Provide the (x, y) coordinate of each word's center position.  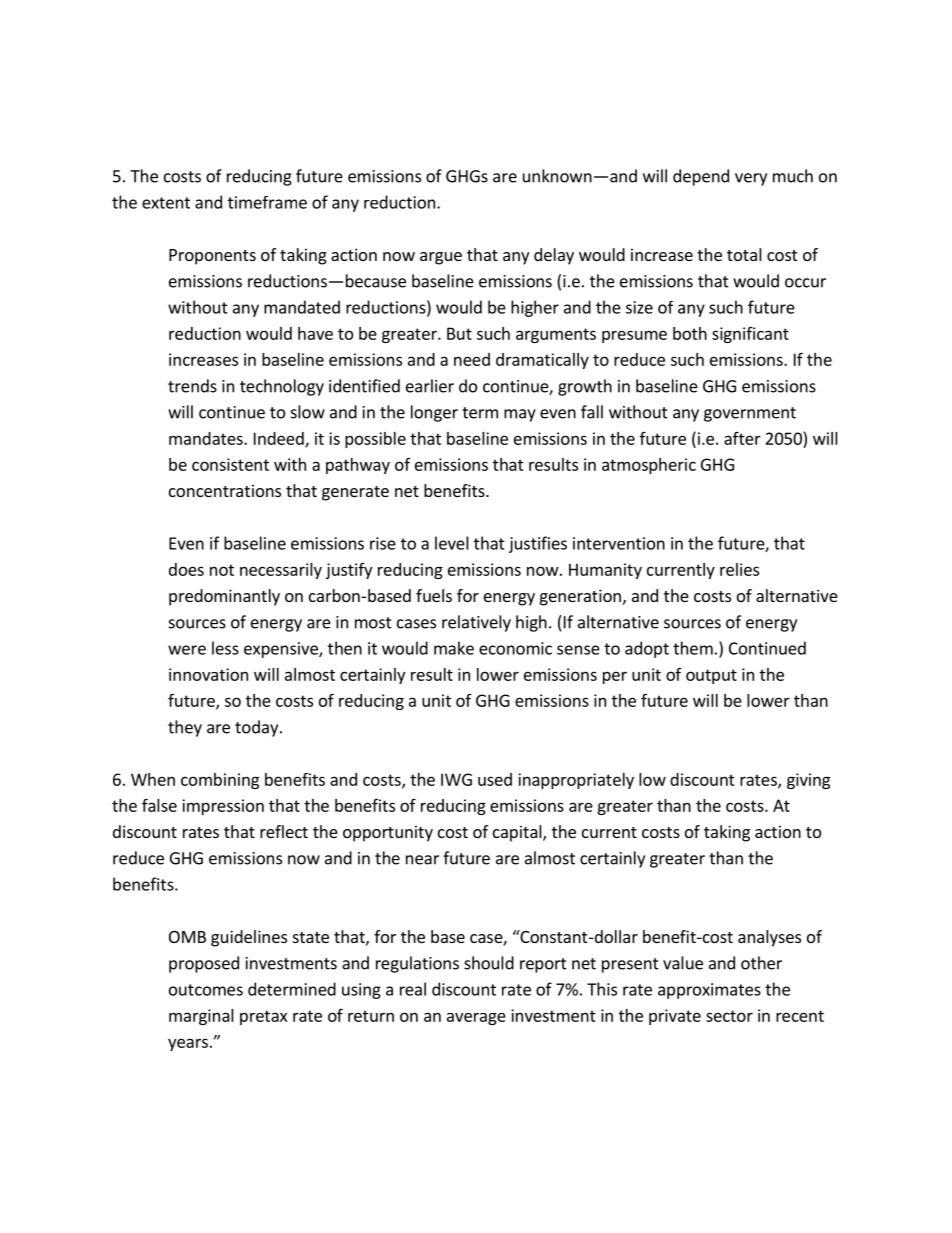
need (472, 359)
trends (192, 386)
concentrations (225, 490)
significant (750, 335)
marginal (201, 1017)
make (454, 648)
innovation (208, 674)
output (711, 676)
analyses (769, 938)
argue (441, 258)
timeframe (267, 202)
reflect (284, 831)
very (751, 179)
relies (739, 569)
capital (518, 833)
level (452, 543)
